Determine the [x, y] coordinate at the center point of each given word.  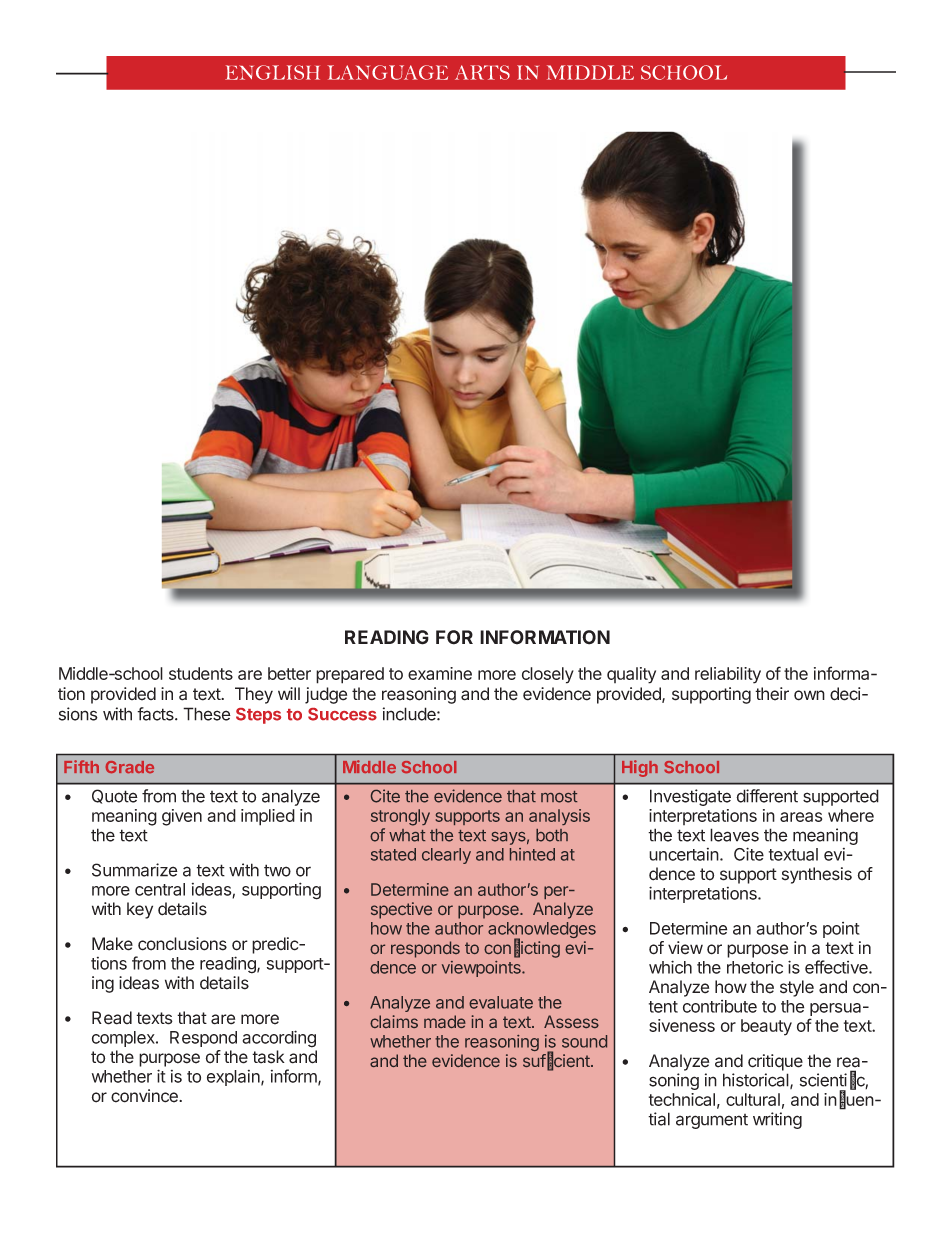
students [201, 673]
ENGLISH [272, 72]
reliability [728, 675]
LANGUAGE [387, 72]
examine [440, 673]
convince [145, 1096]
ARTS [482, 72]
